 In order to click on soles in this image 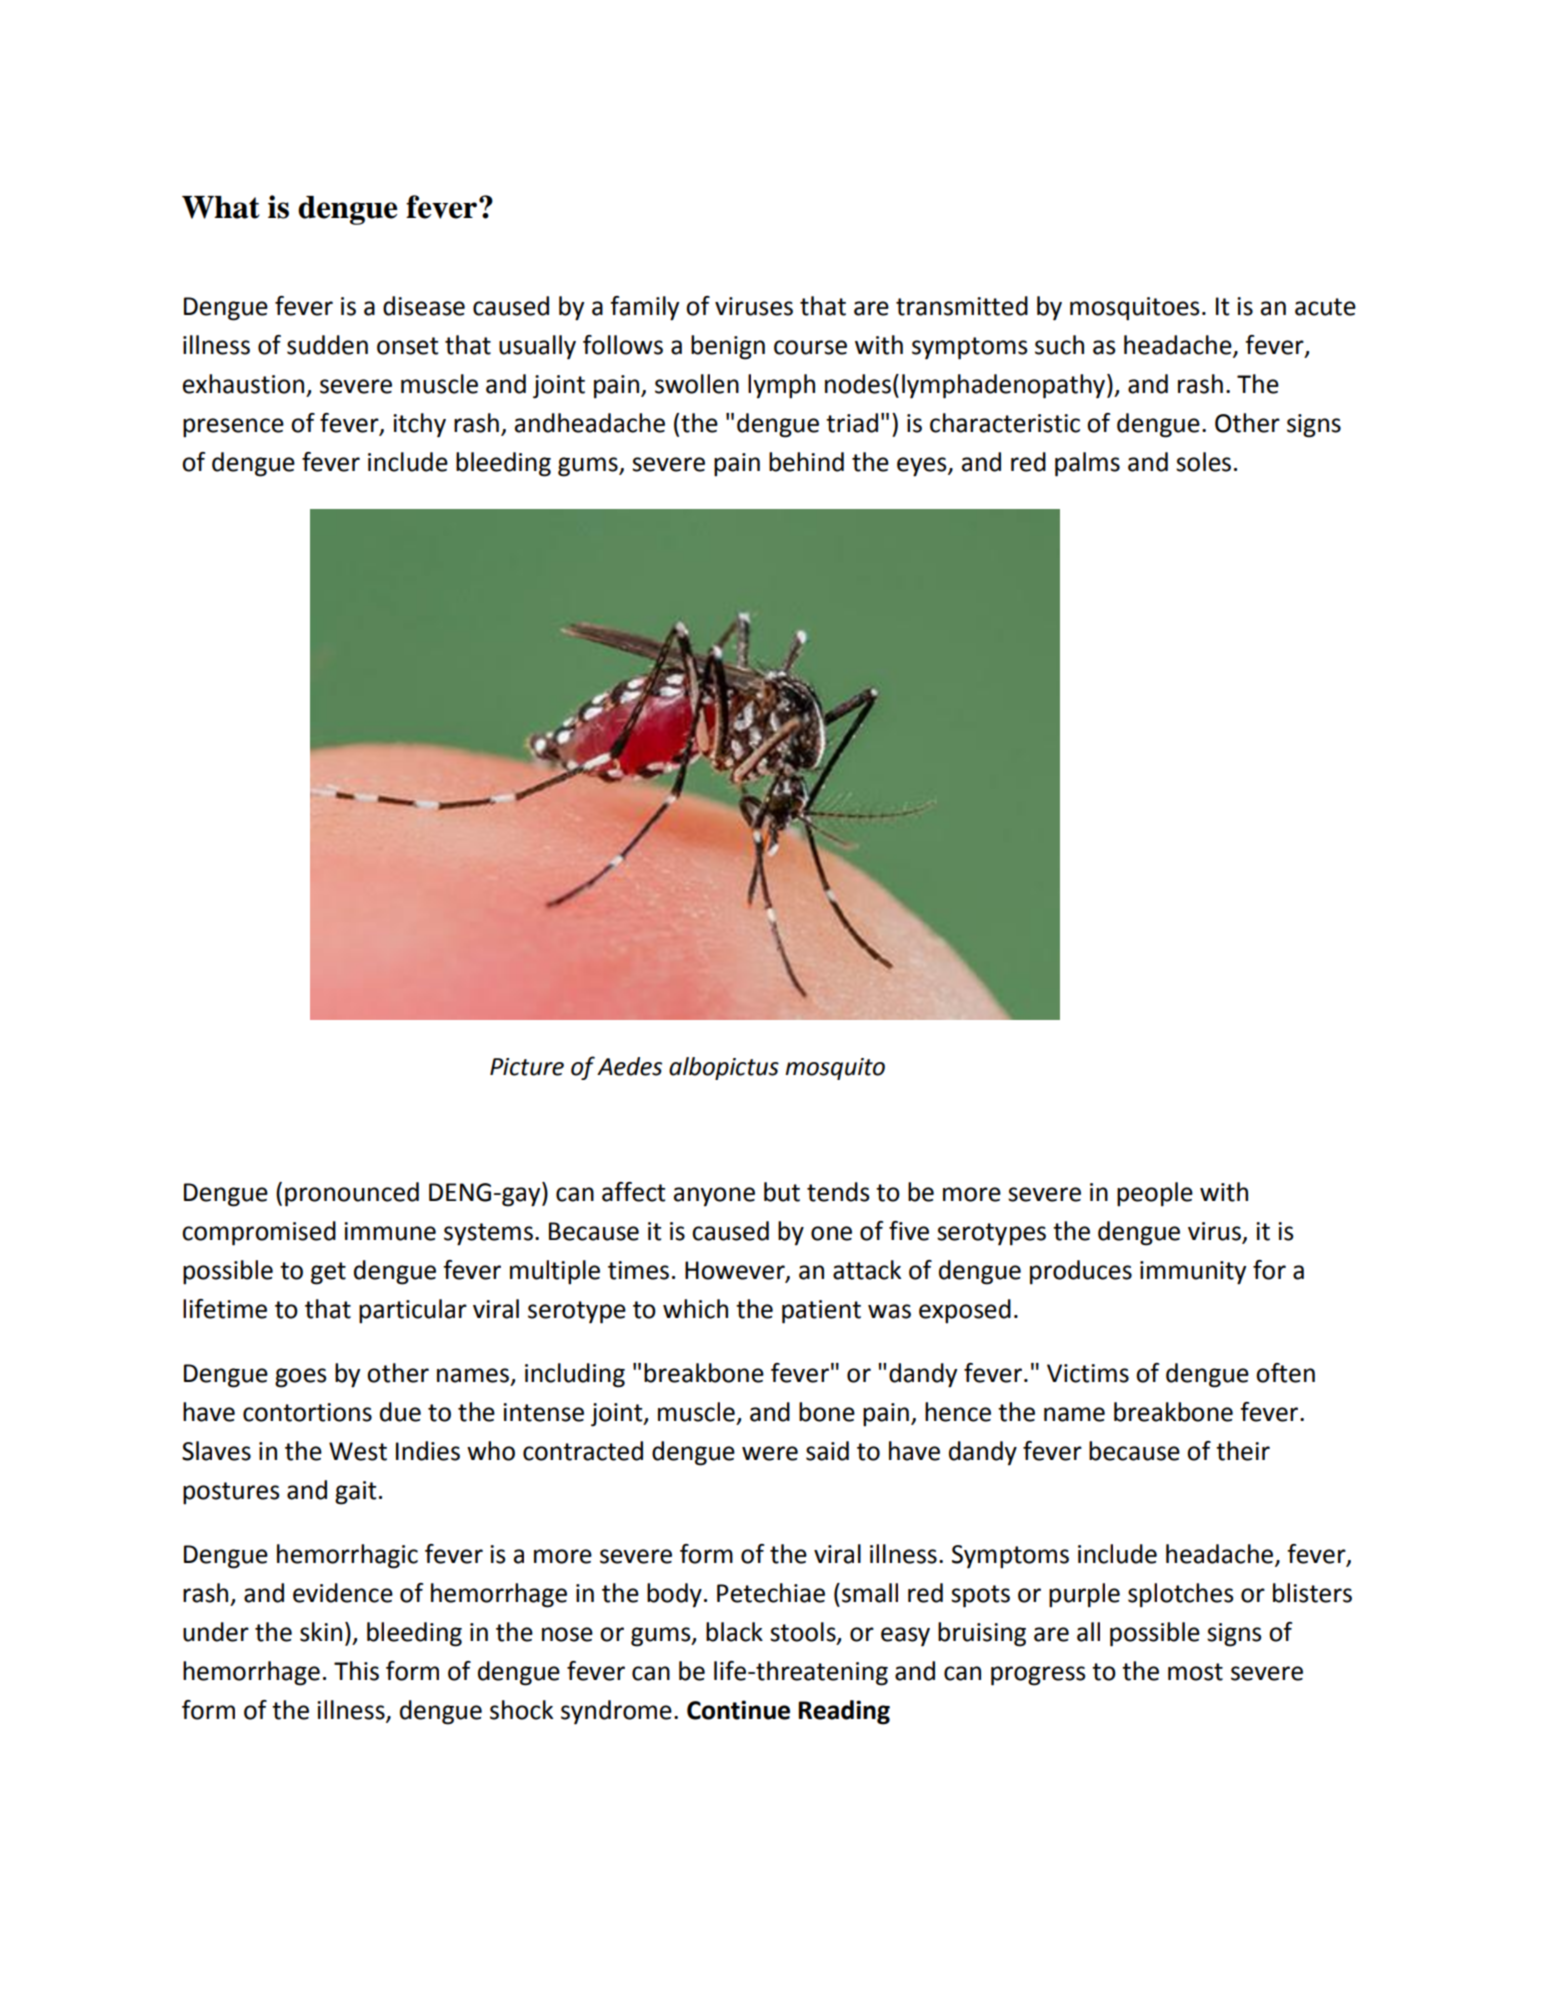, I will do `click(1203, 462)`.
